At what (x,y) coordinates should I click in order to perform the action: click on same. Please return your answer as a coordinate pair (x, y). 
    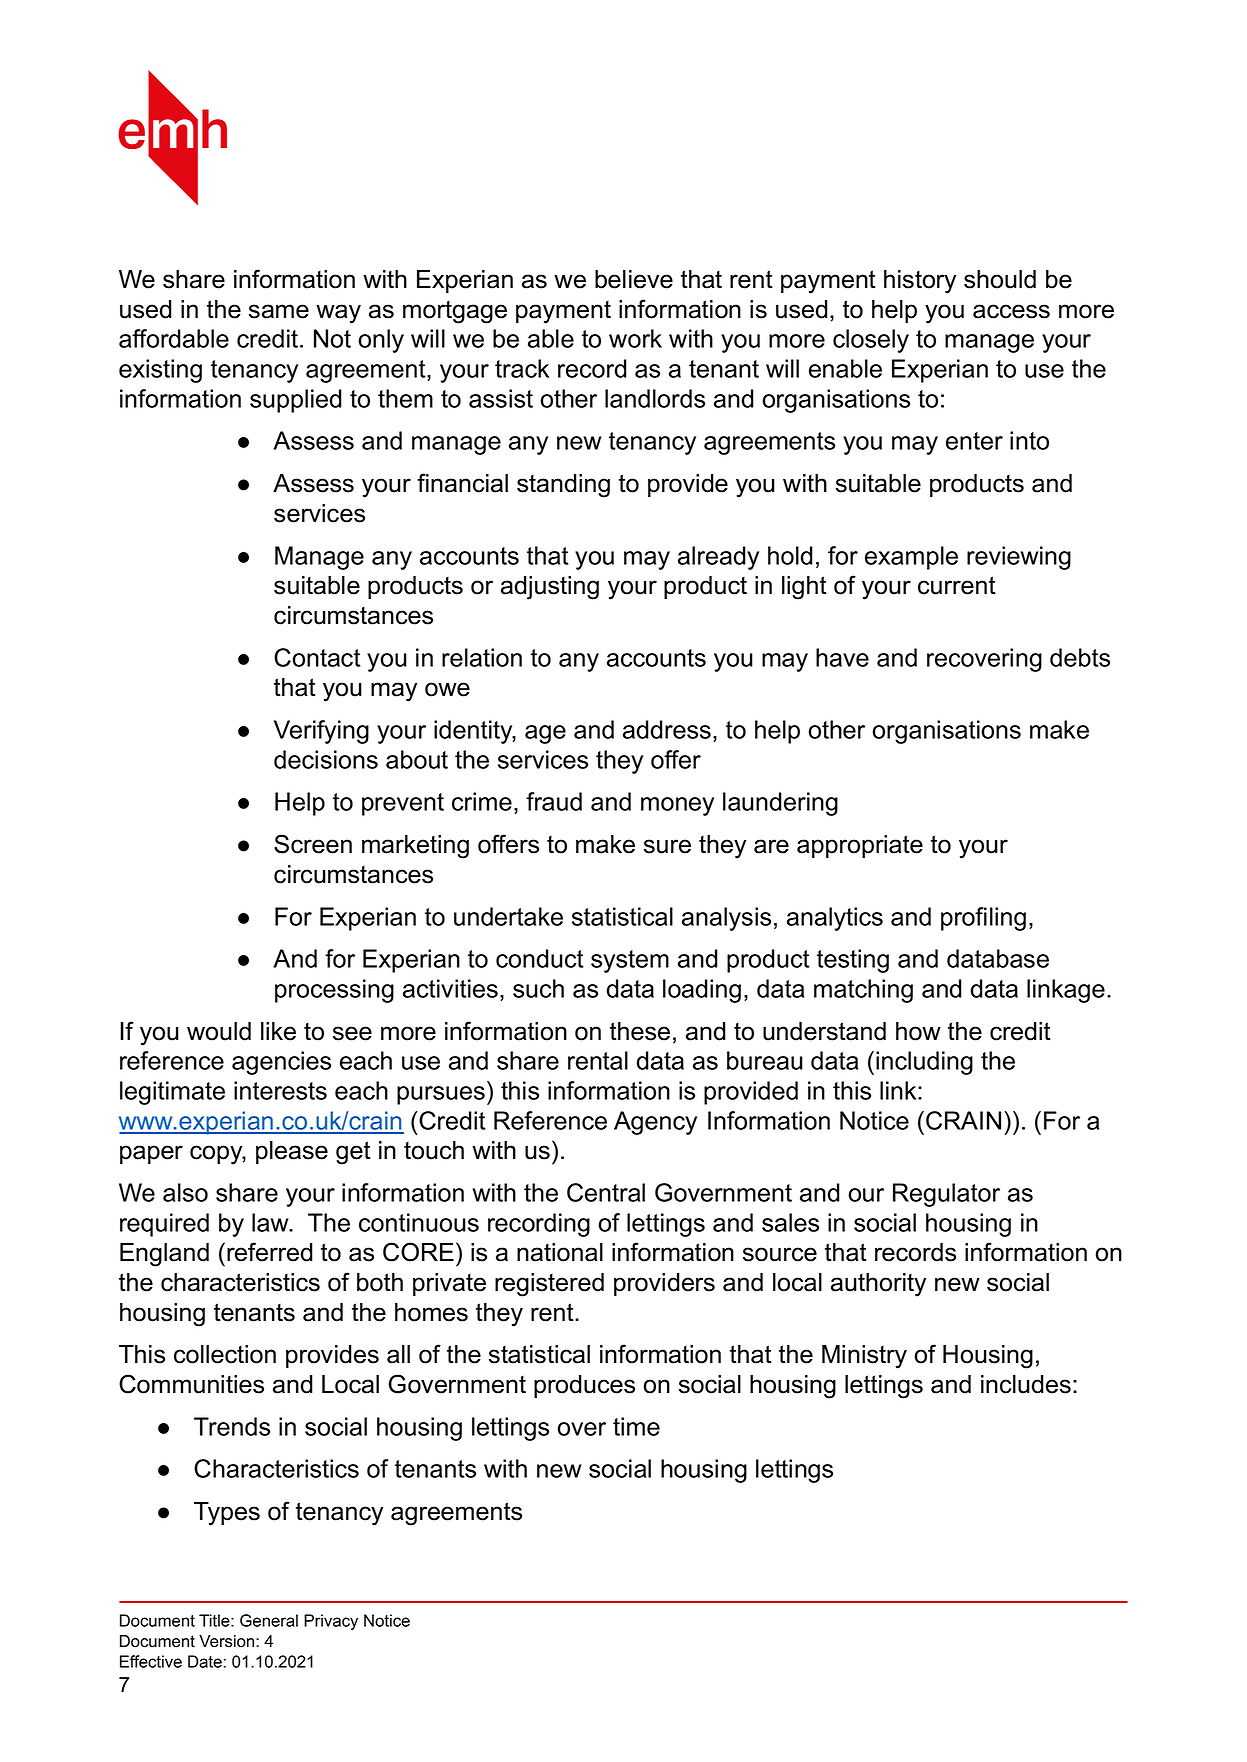
    Looking at the image, I should click on (279, 311).
